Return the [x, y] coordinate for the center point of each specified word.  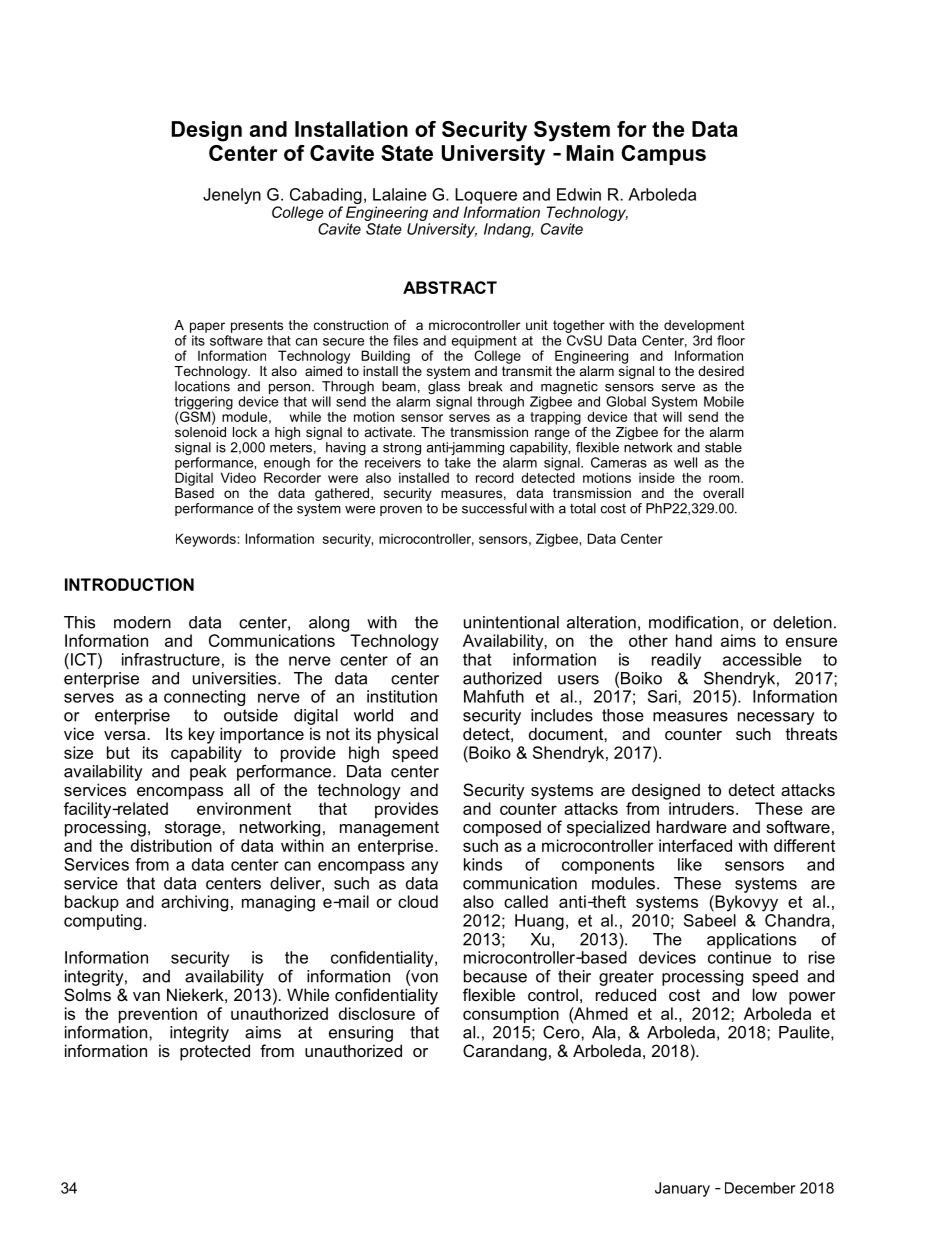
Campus [664, 155]
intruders [701, 808]
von [423, 978]
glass [444, 387]
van [146, 996]
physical [408, 735]
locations [202, 386]
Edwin [579, 194]
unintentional [511, 622]
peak [208, 773]
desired [721, 371]
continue [739, 957]
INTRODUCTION [129, 584]
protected [215, 1052]
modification [693, 622]
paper [207, 327]
